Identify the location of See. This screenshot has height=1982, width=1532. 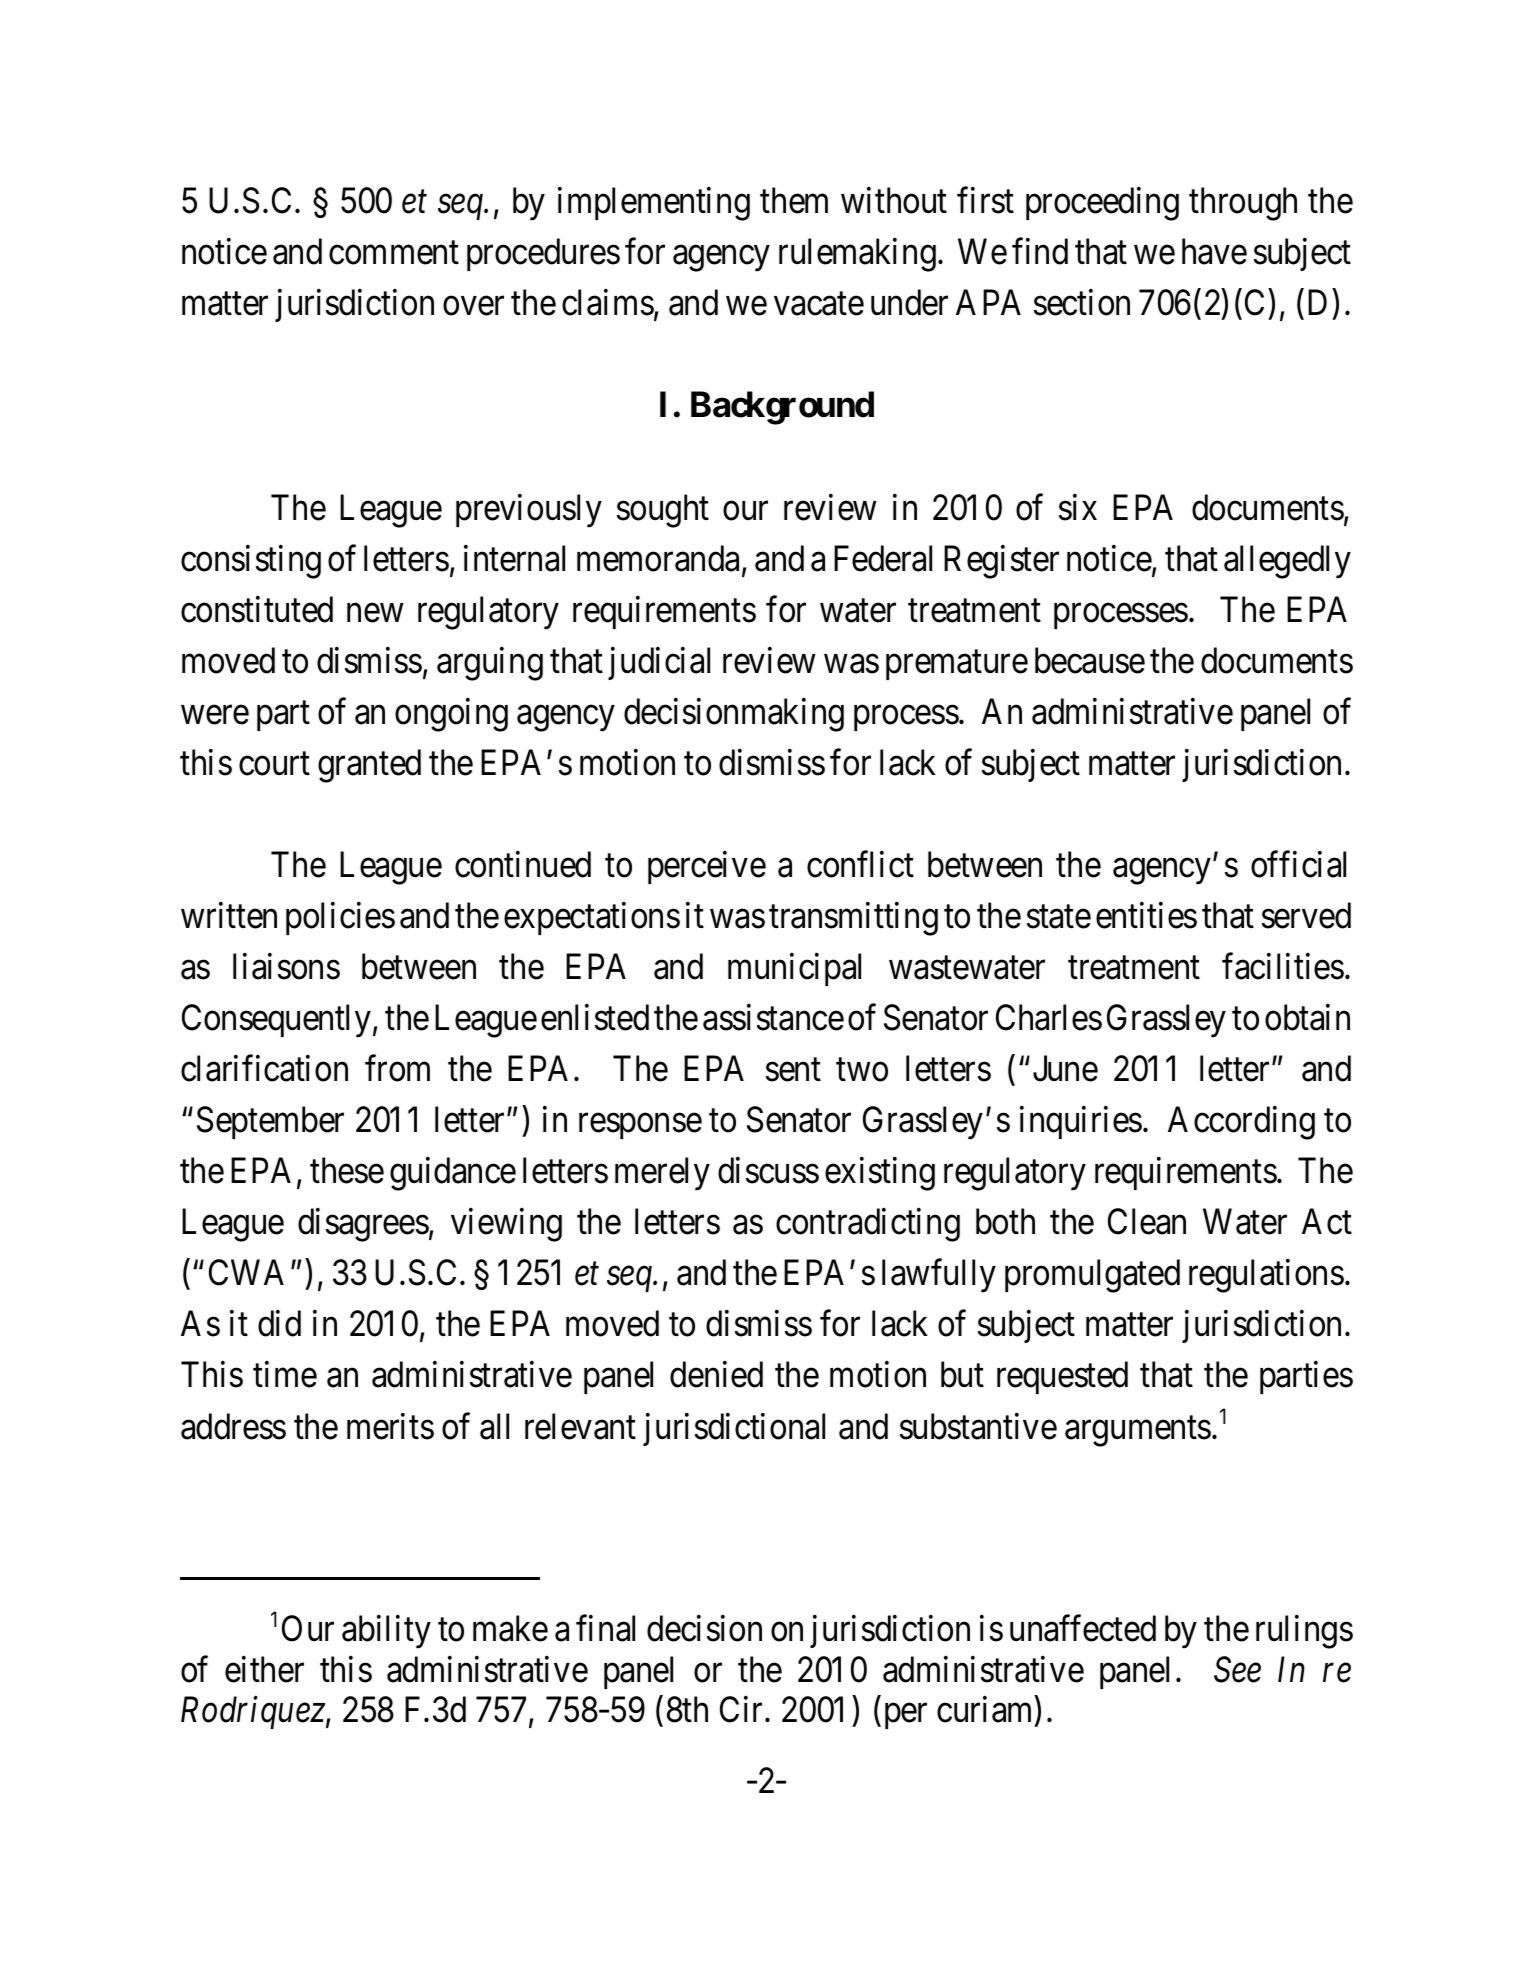
(1237, 1669).
